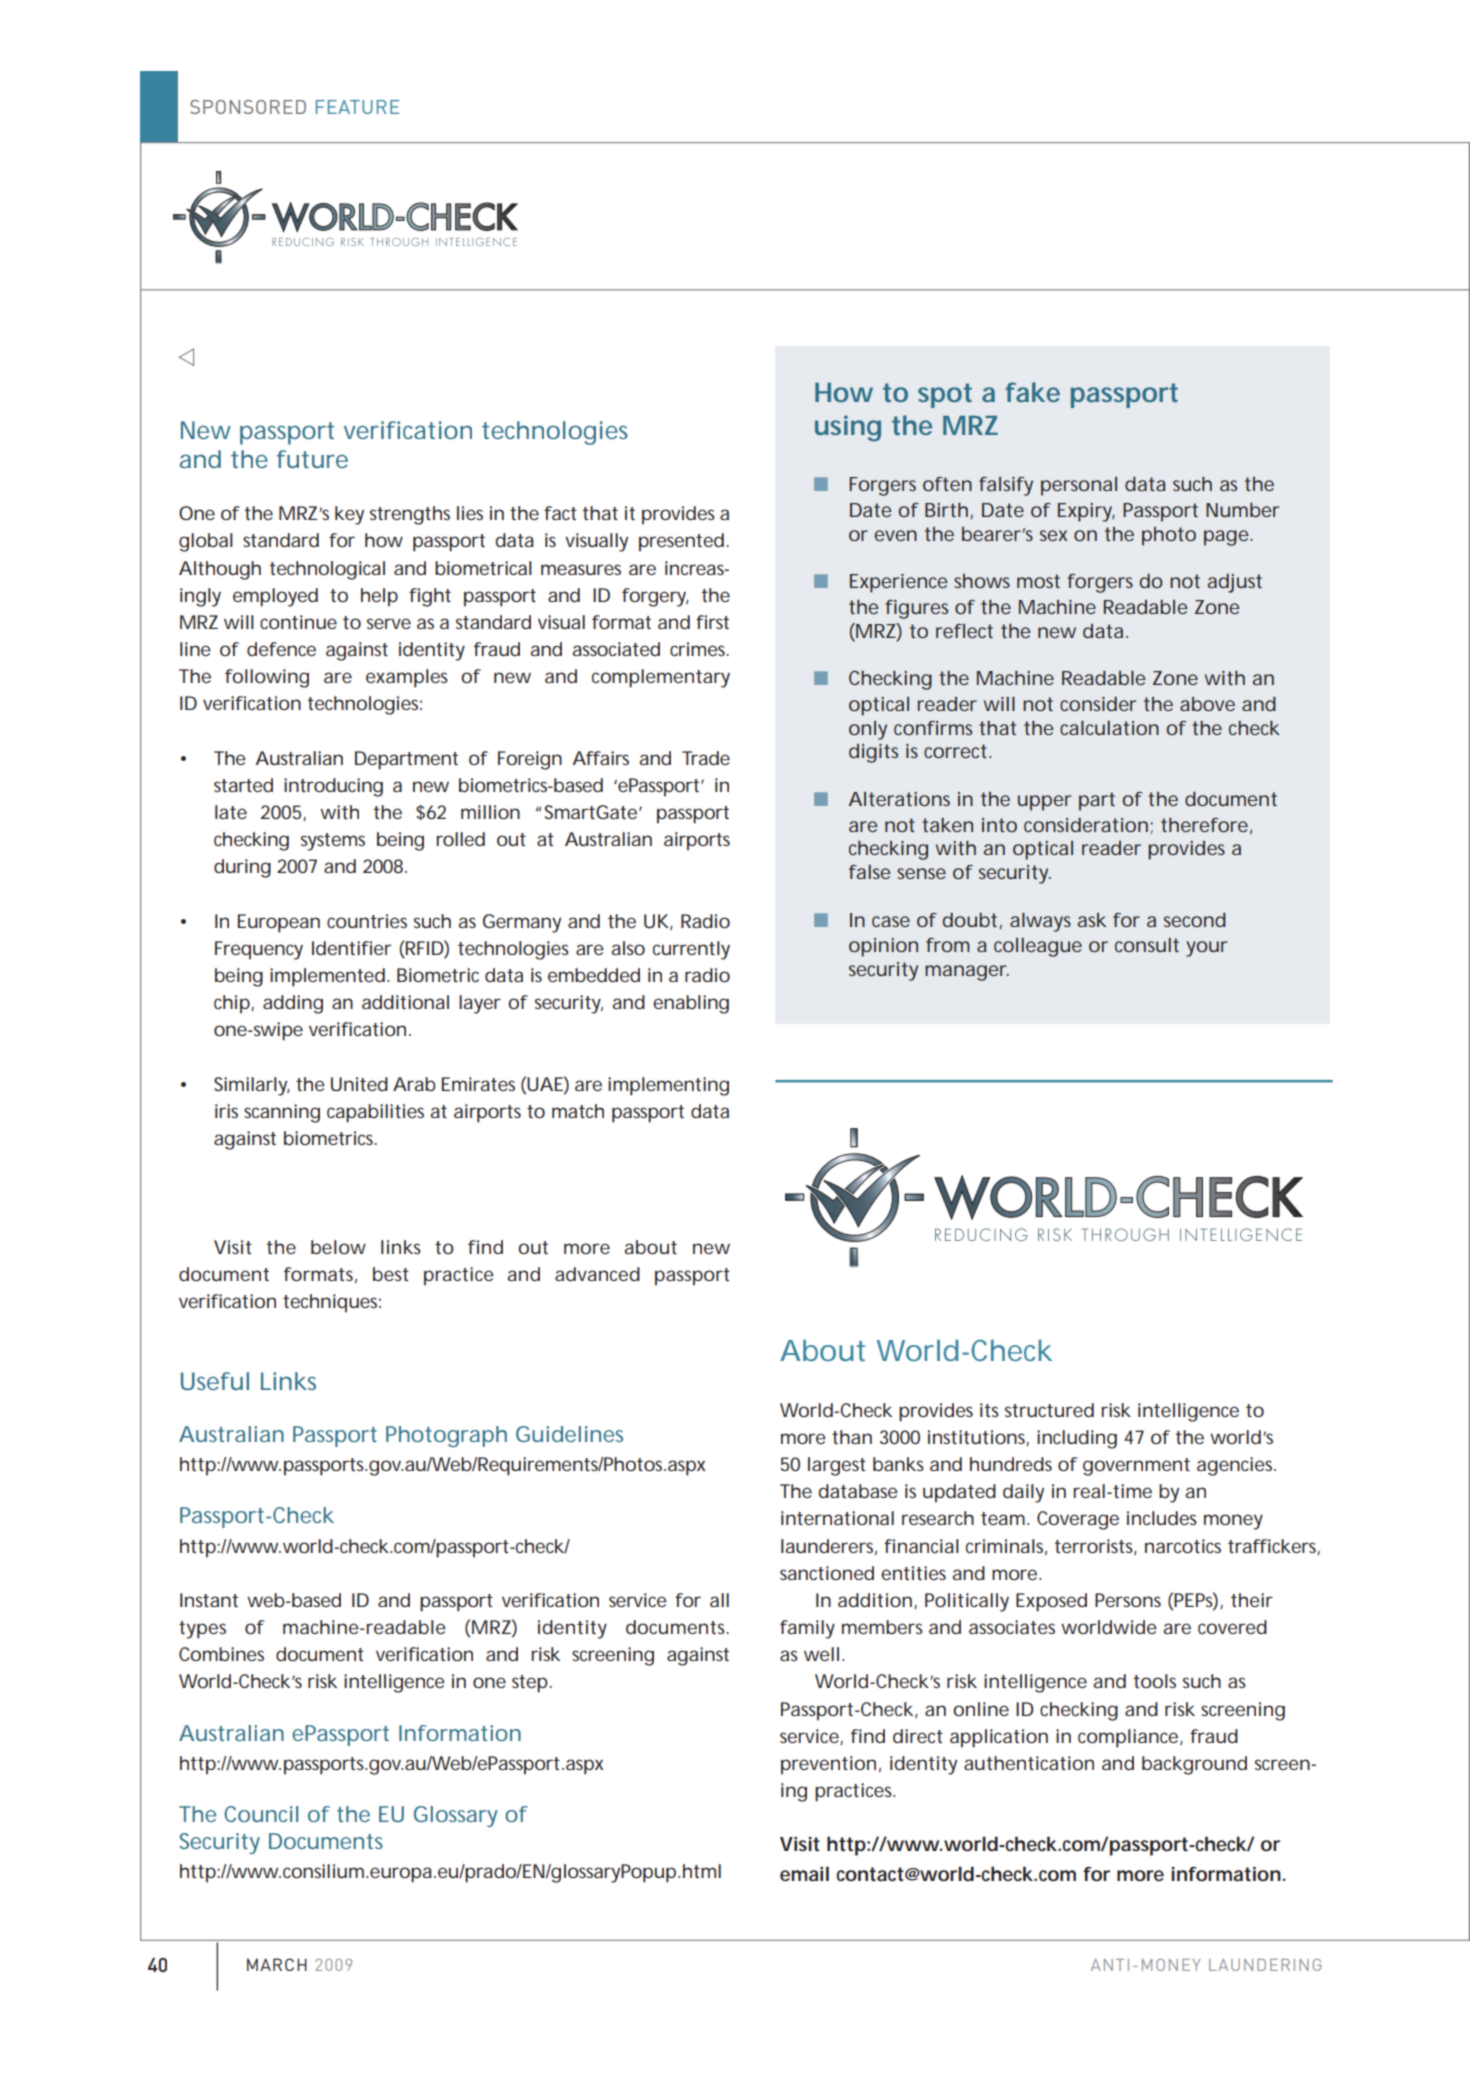 Image resolution: width=1470 pixels, height=2079 pixels. What do you see at coordinates (357, 107) in the screenshot?
I see `FEATURE` at bounding box center [357, 107].
